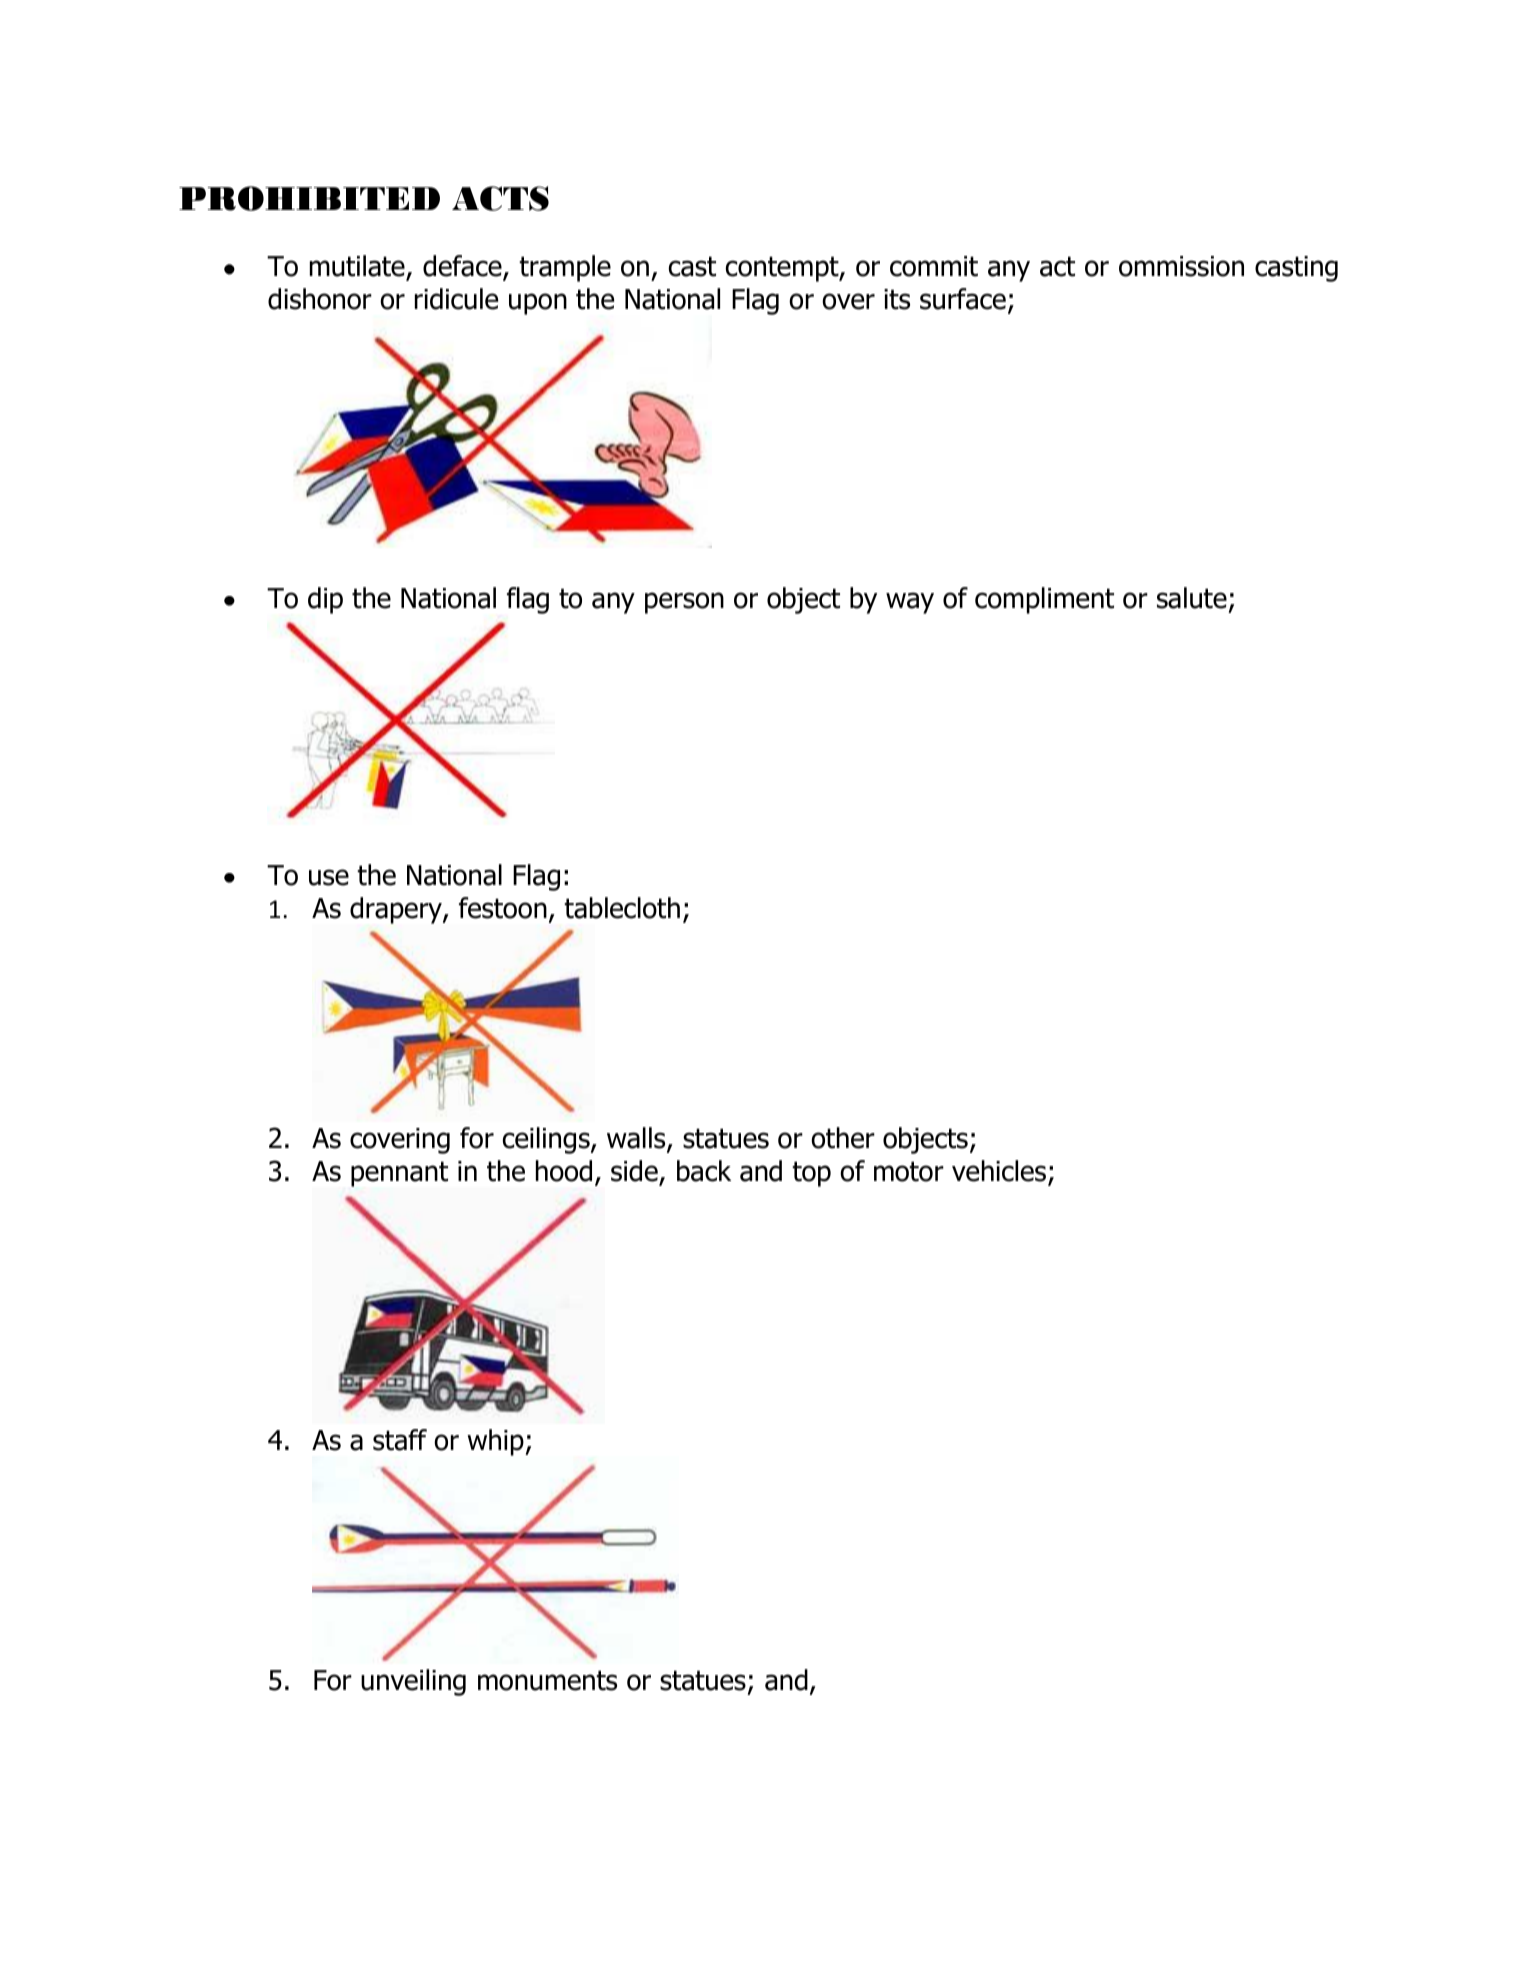 The width and height of the screenshot is (1518, 1964). Describe the element at coordinates (704, 1171) in the screenshot. I see `back` at that location.
